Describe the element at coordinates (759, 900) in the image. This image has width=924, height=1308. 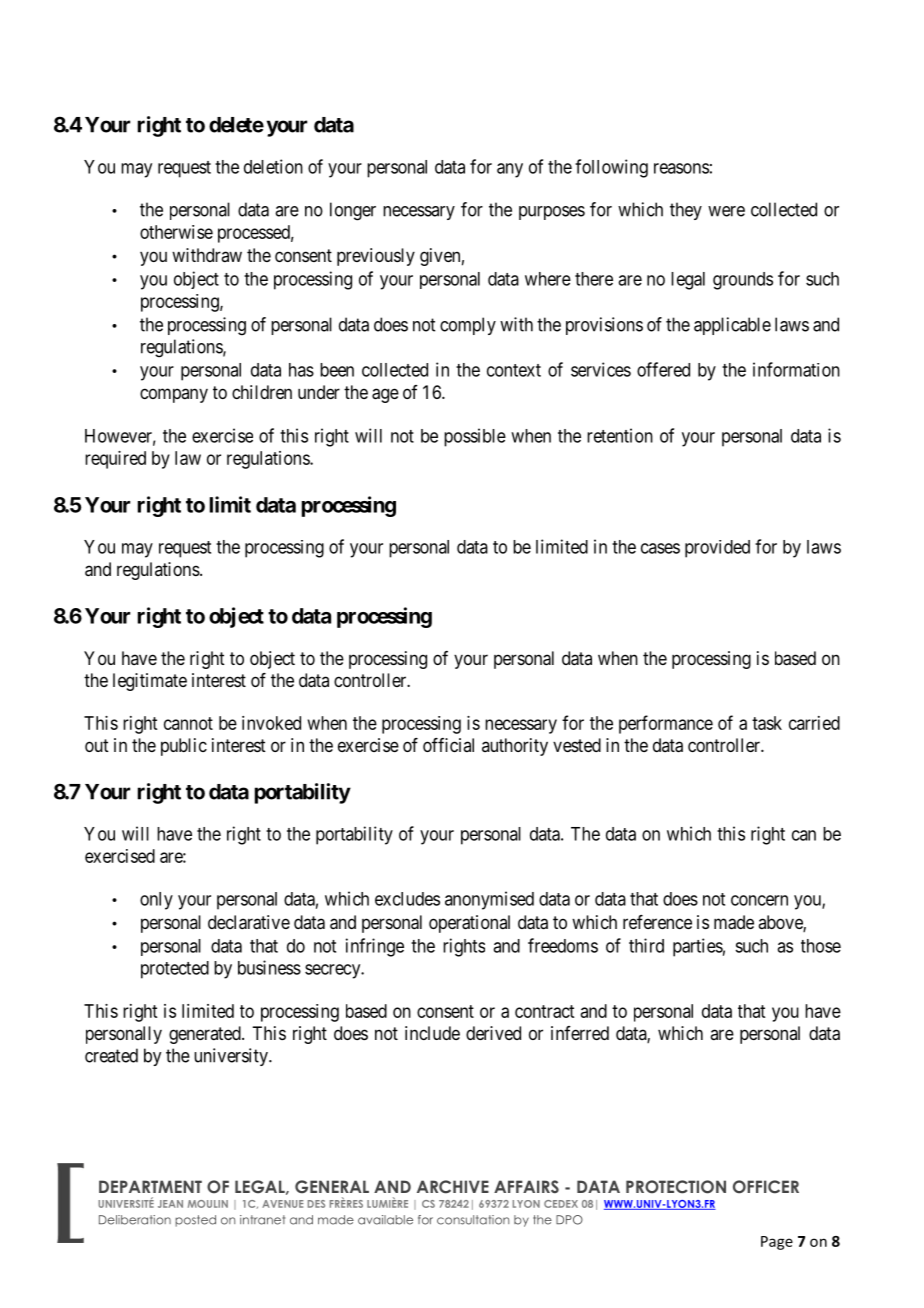
I see `concern` at that location.
